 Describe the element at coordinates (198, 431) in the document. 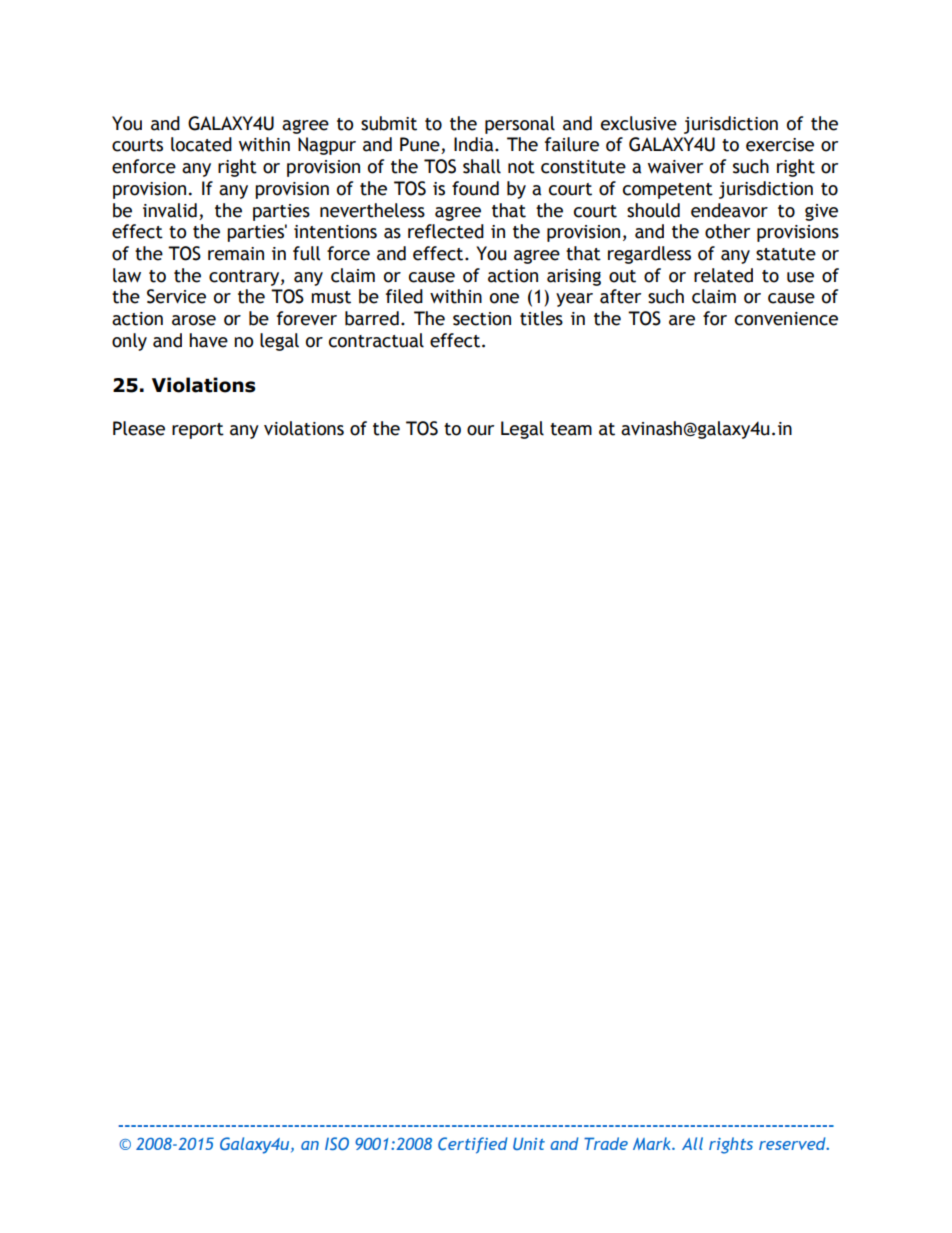

I see `report` at that location.
